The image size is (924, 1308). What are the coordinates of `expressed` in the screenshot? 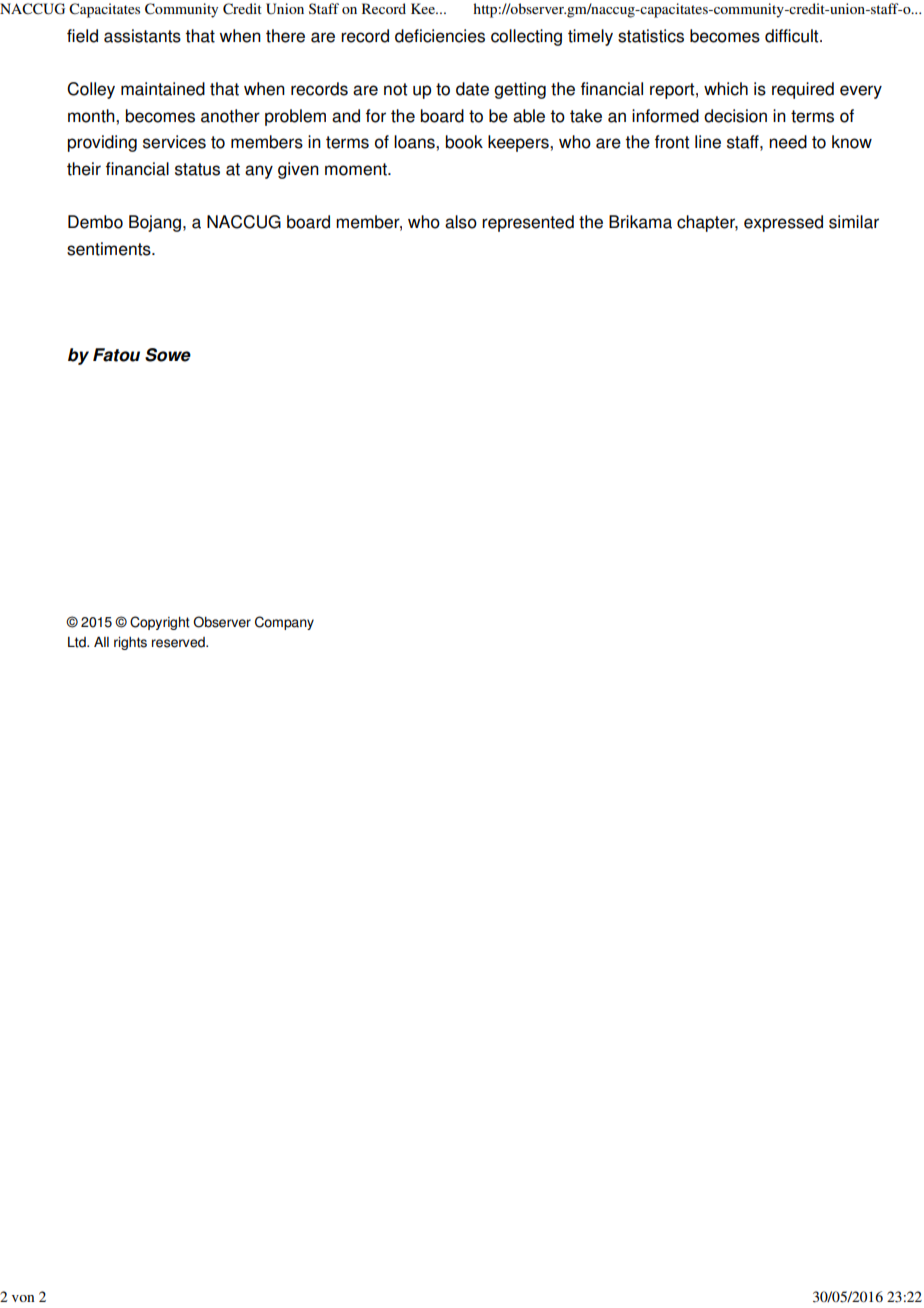 It's located at (783, 223).
